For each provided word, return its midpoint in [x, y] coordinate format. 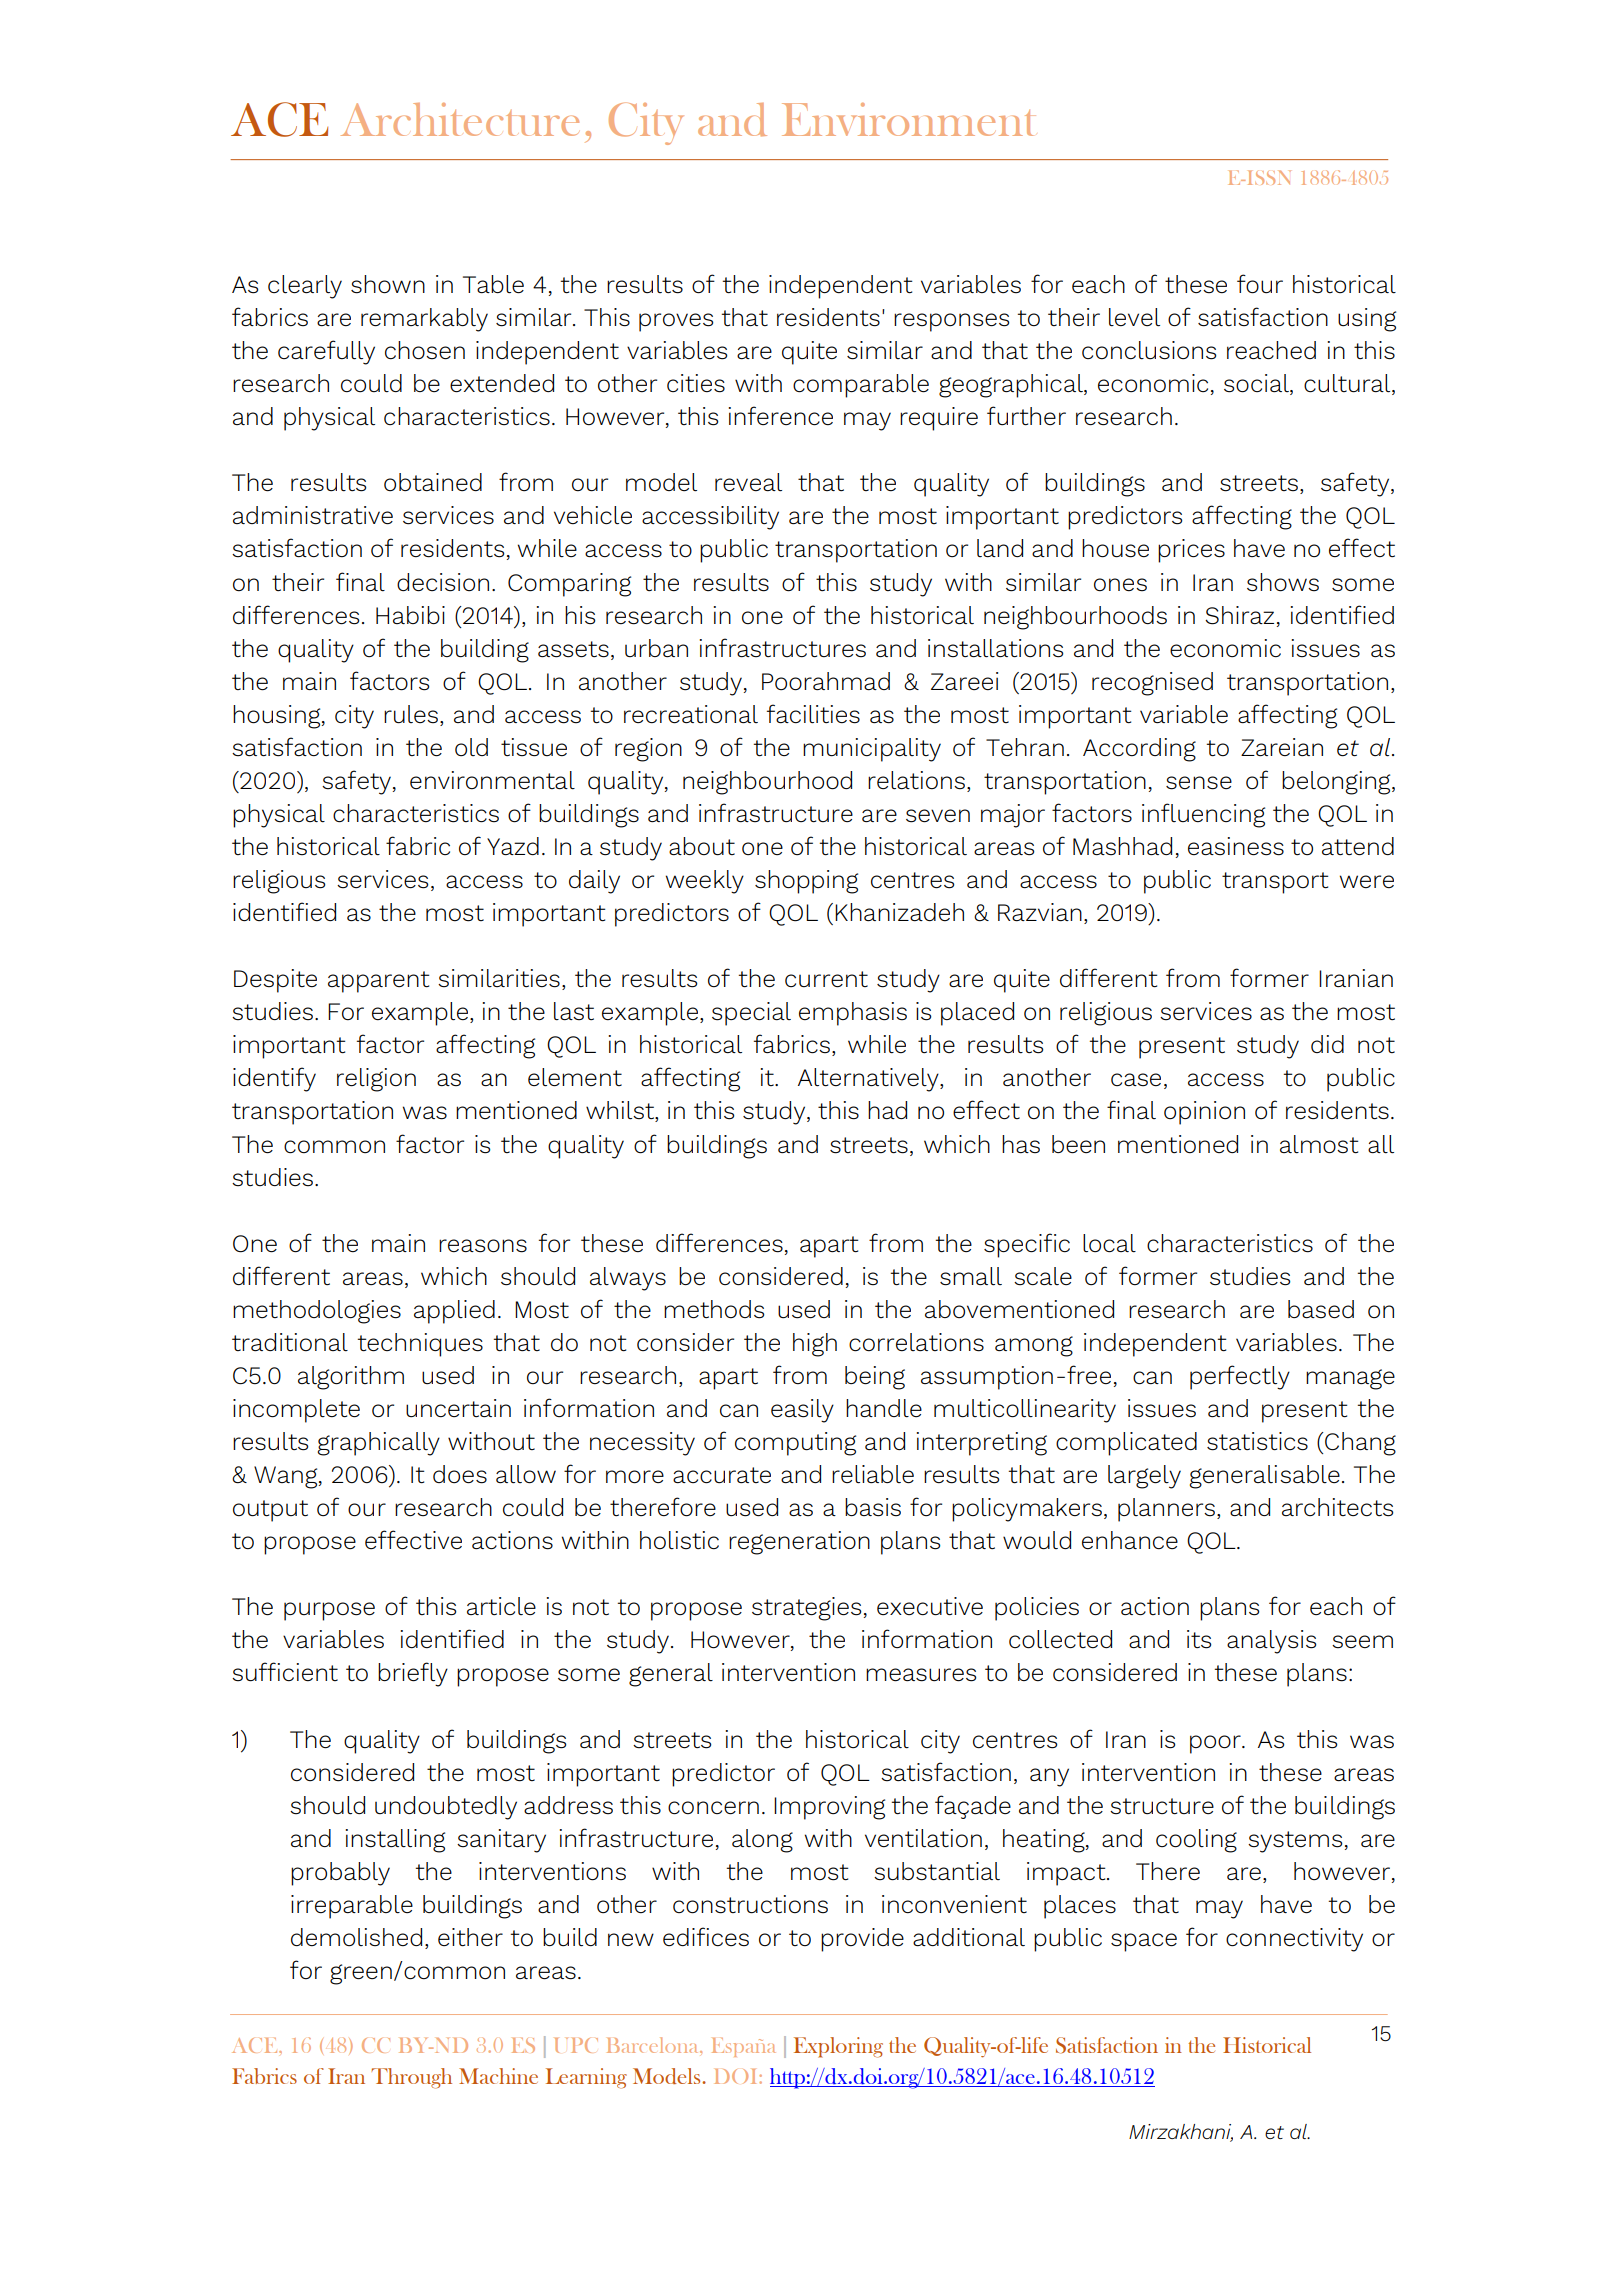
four [1260, 284]
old [471, 747]
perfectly [1240, 1377]
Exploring [838, 2047]
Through [411, 2078]
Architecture [460, 119]
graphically [378, 1444]
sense [1199, 783]
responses [951, 322]
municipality [872, 750]
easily [802, 1411]
